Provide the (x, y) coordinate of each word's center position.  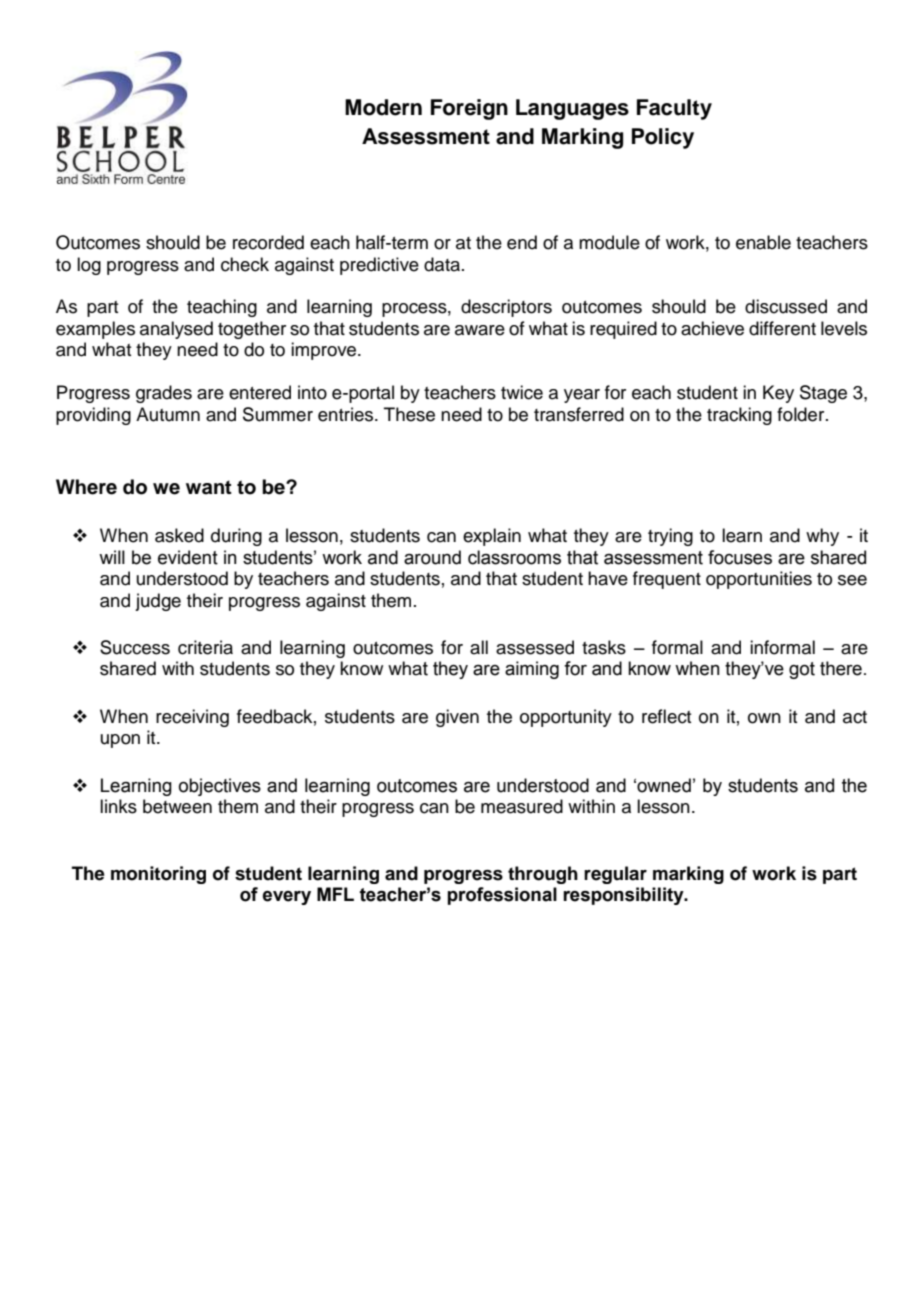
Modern (383, 107)
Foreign (469, 109)
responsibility (624, 896)
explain (492, 537)
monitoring (158, 875)
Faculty (674, 109)
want (209, 487)
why (822, 537)
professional (502, 896)
